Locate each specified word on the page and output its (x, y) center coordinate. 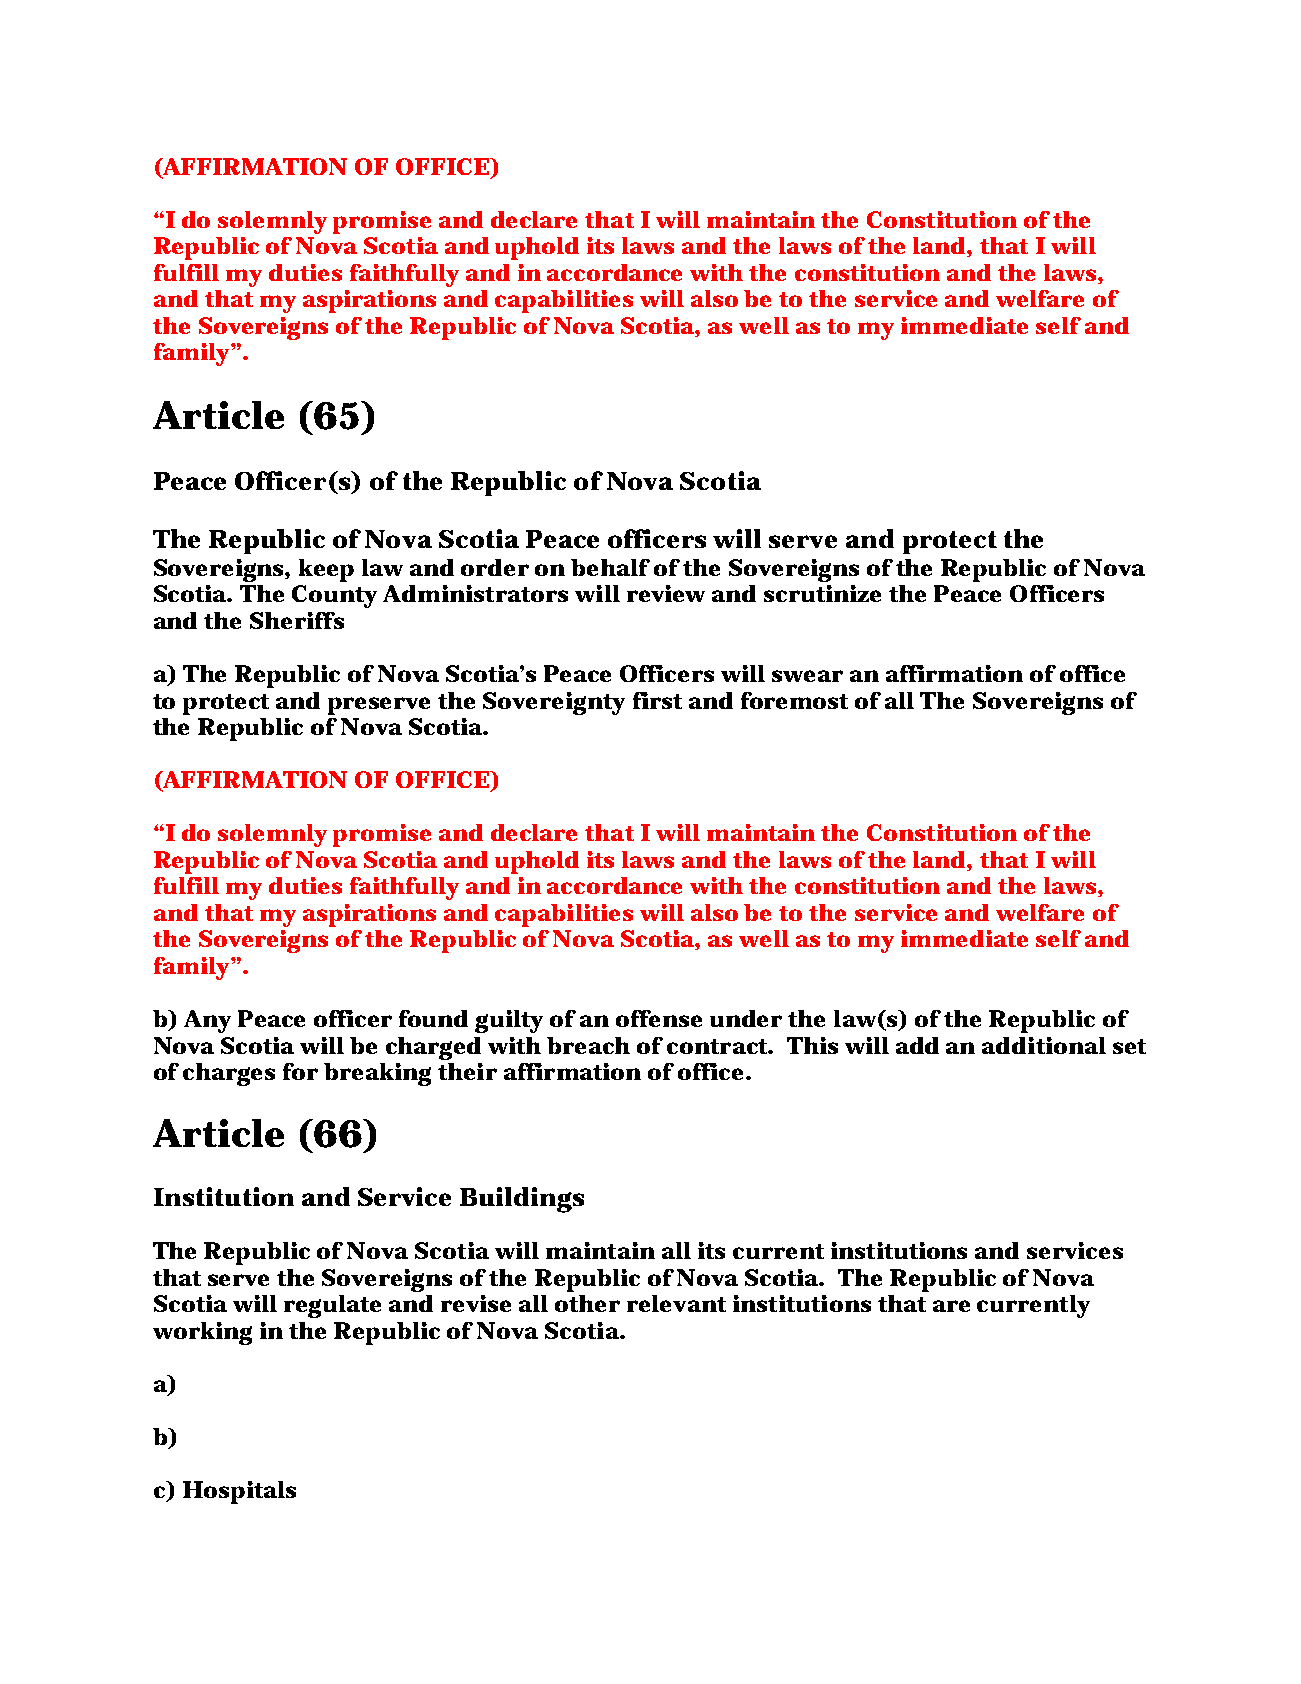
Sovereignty (554, 703)
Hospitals (239, 1492)
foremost (794, 700)
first (657, 700)
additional (1044, 1045)
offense (659, 1018)
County (334, 596)
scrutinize (822, 593)
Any (207, 1021)
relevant (676, 1303)
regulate (332, 1306)
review (666, 593)
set (1129, 1046)
